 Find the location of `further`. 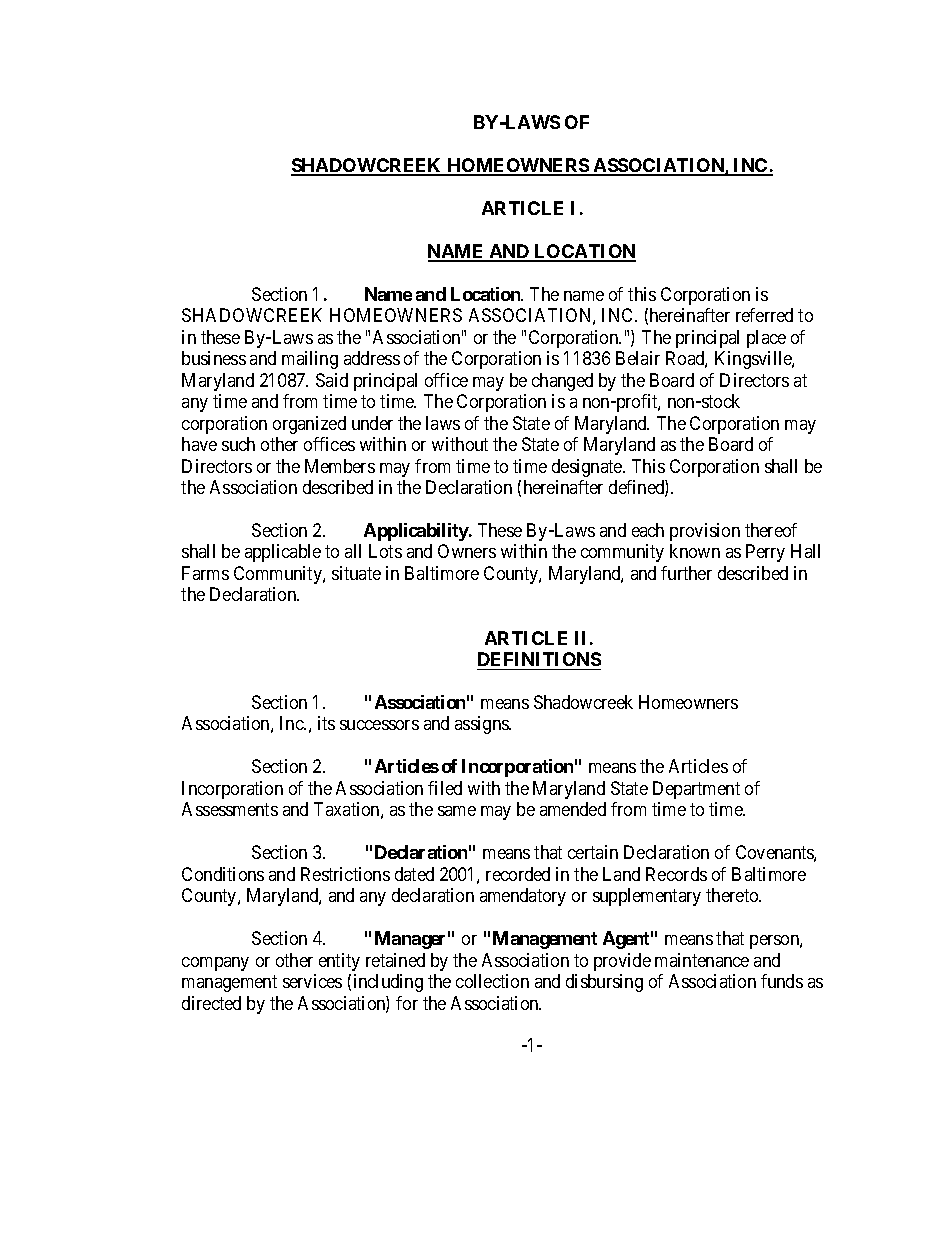

further is located at coordinates (686, 573).
